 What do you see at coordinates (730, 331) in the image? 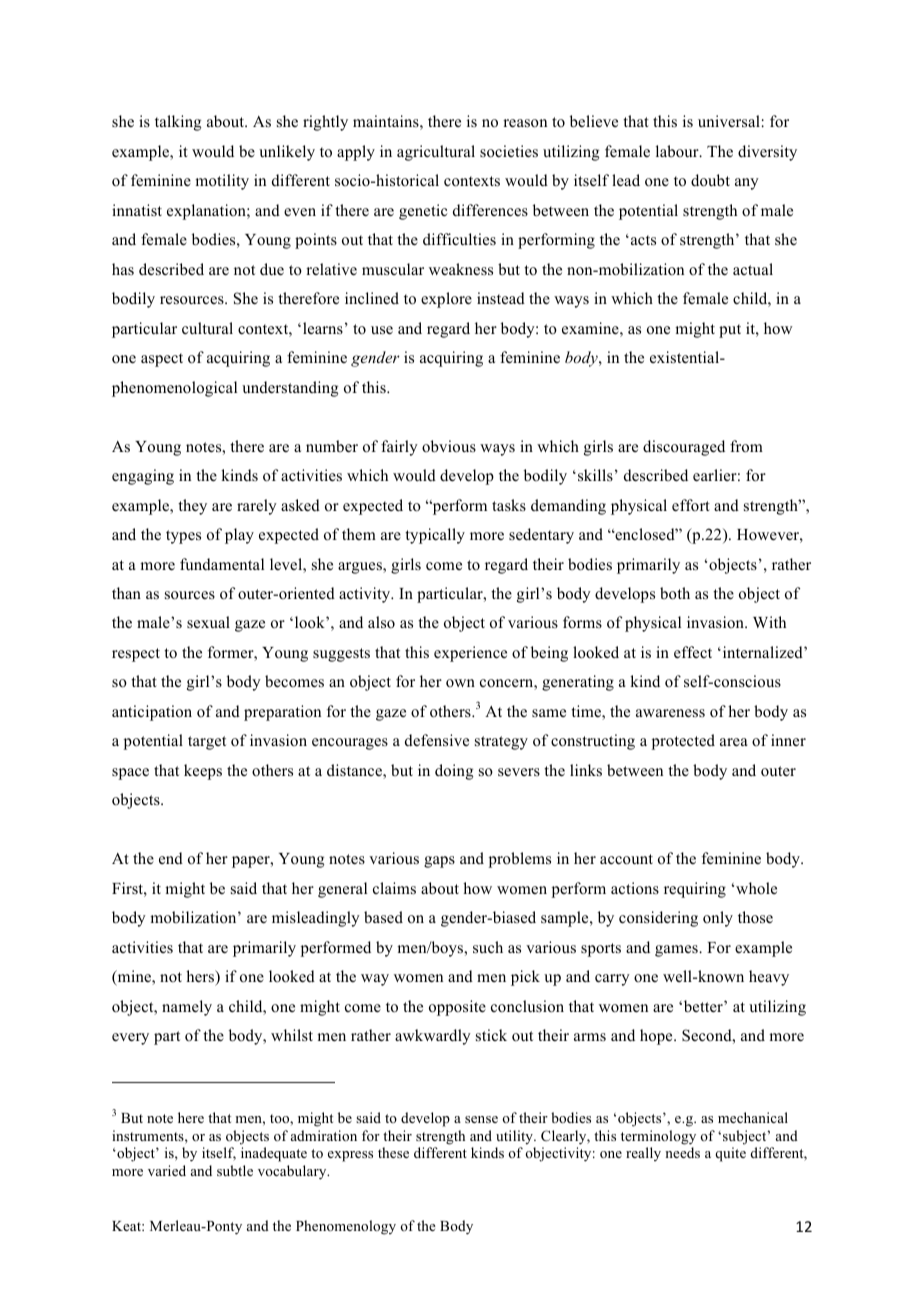
I see `put` at bounding box center [730, 331].
